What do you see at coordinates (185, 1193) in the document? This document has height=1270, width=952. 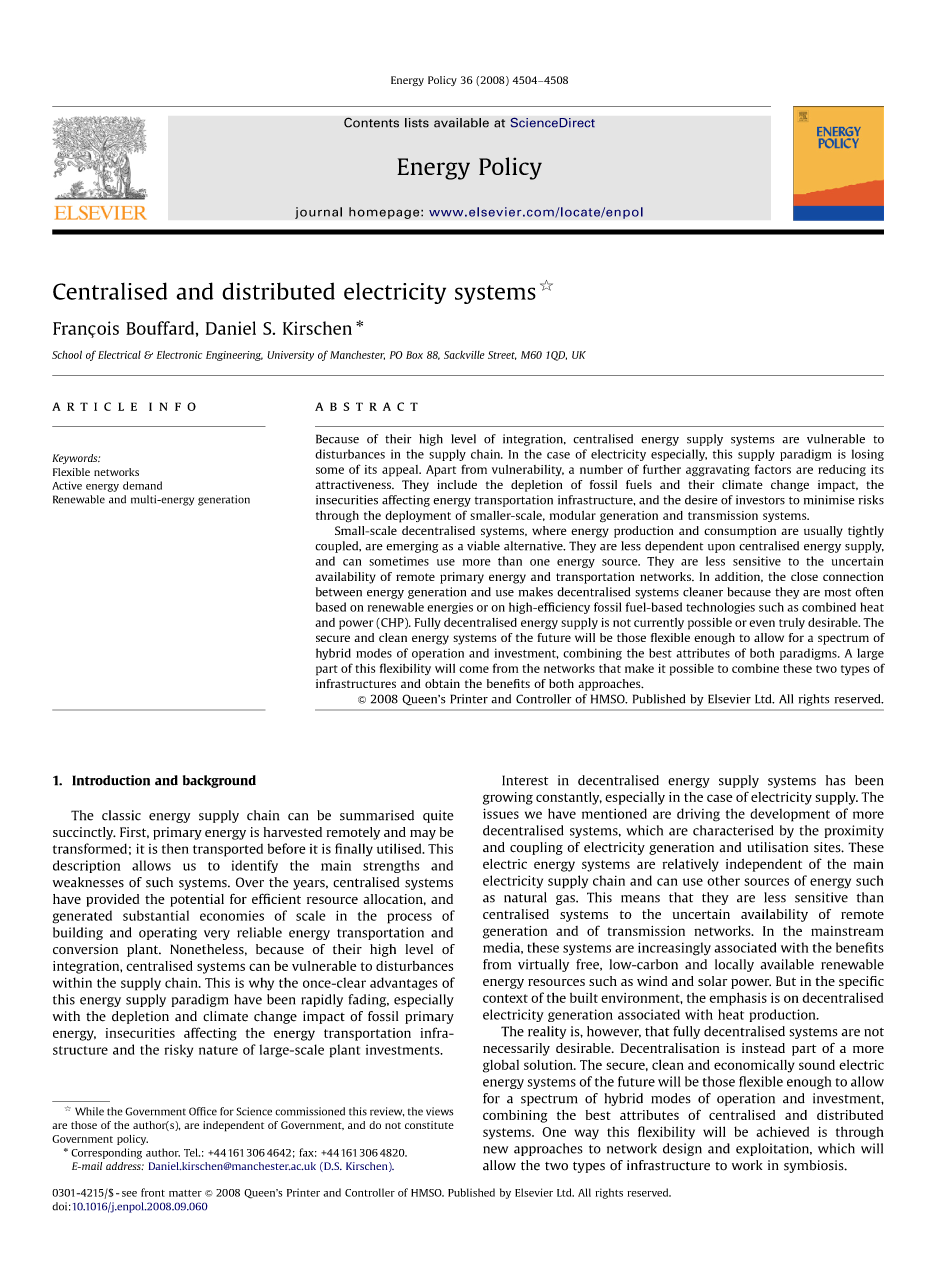 I see `matter` at bounding box center [185, 1193].
